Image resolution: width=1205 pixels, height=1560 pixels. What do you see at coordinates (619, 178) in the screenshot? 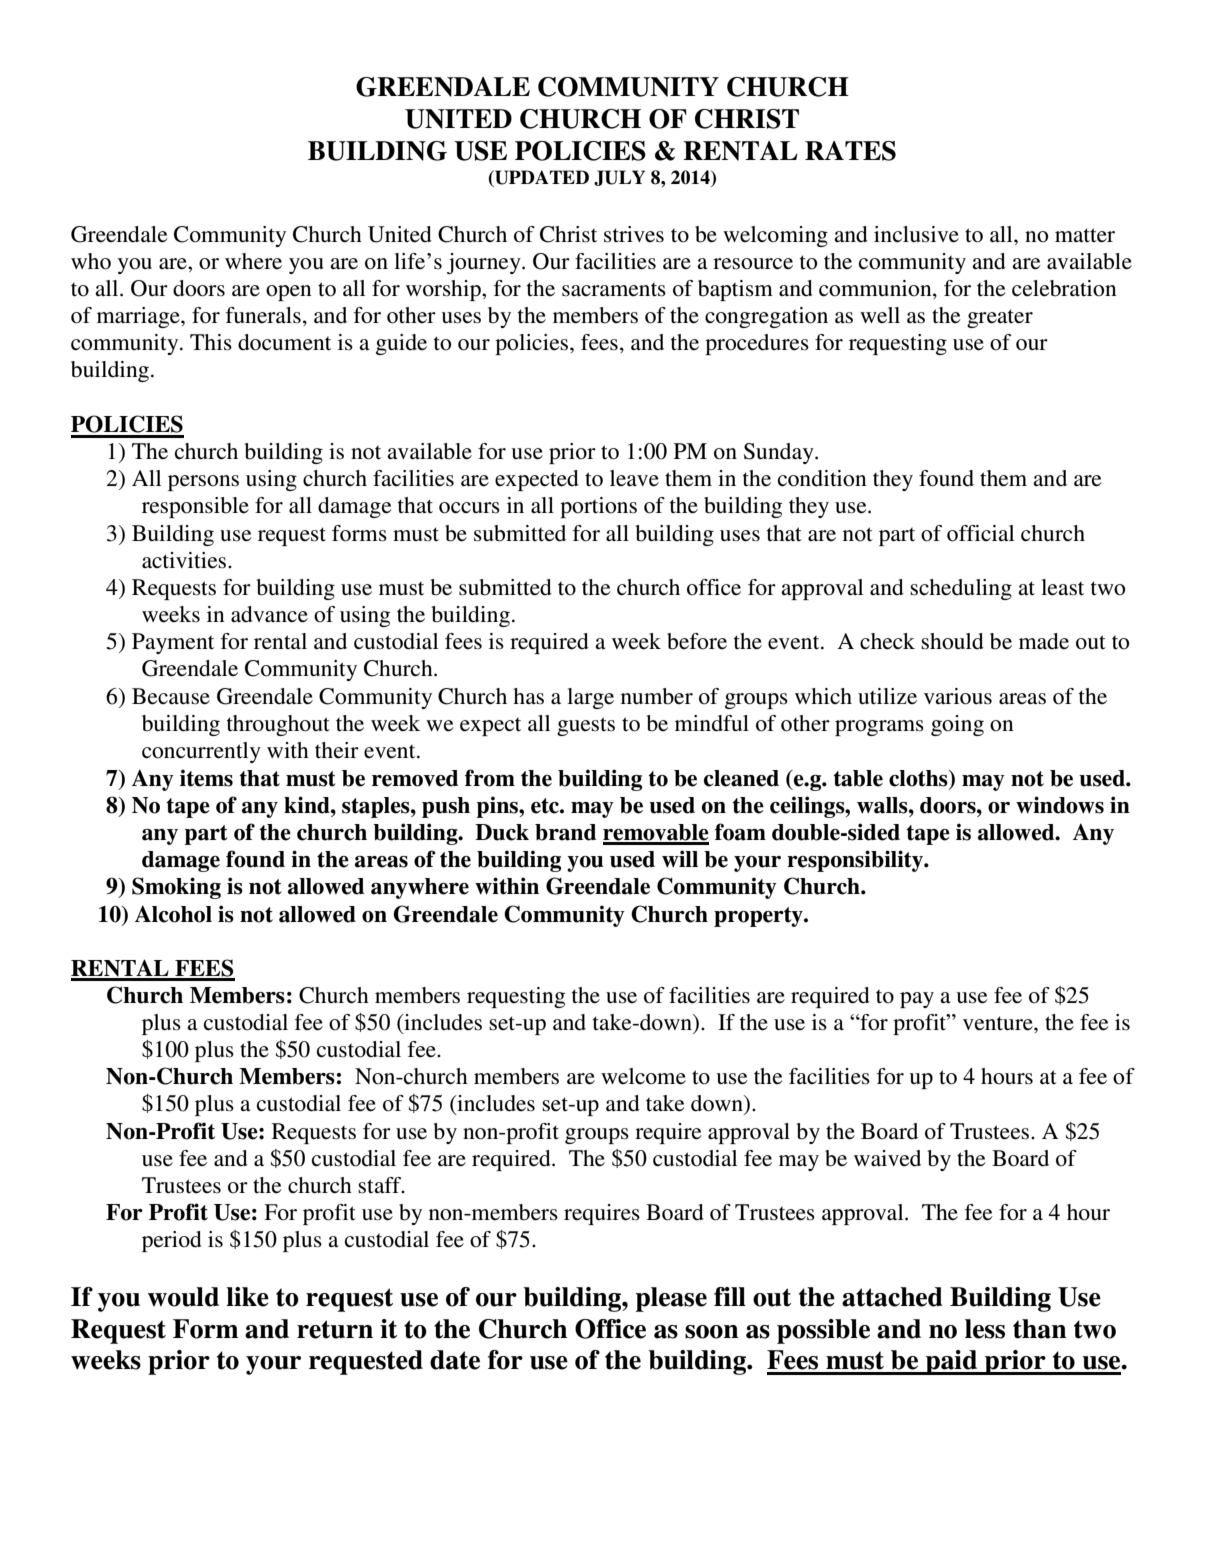
I see `JULY` at bounding box center [619, 178].
